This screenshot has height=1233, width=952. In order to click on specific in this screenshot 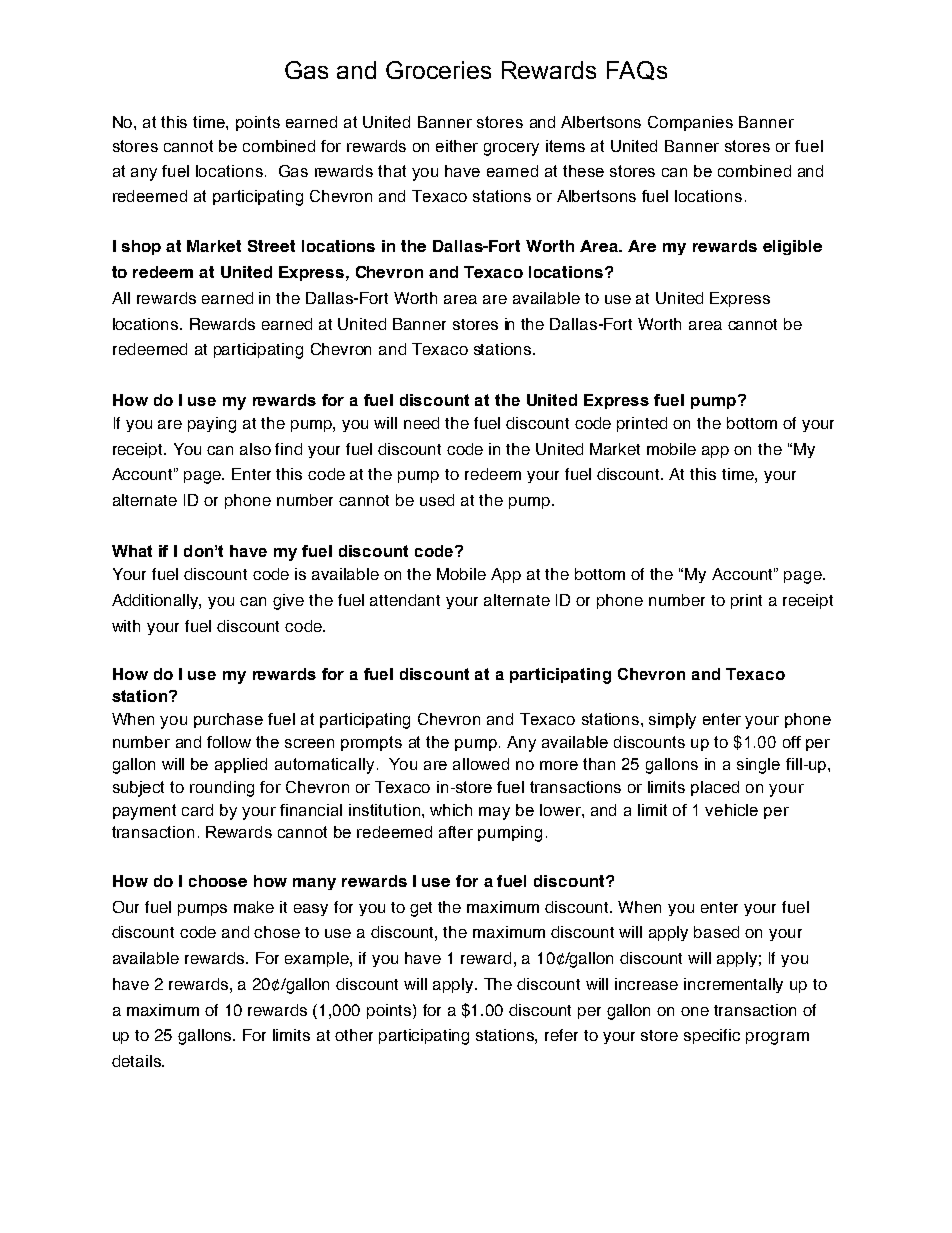, I will do `click(712, 1036)`.
